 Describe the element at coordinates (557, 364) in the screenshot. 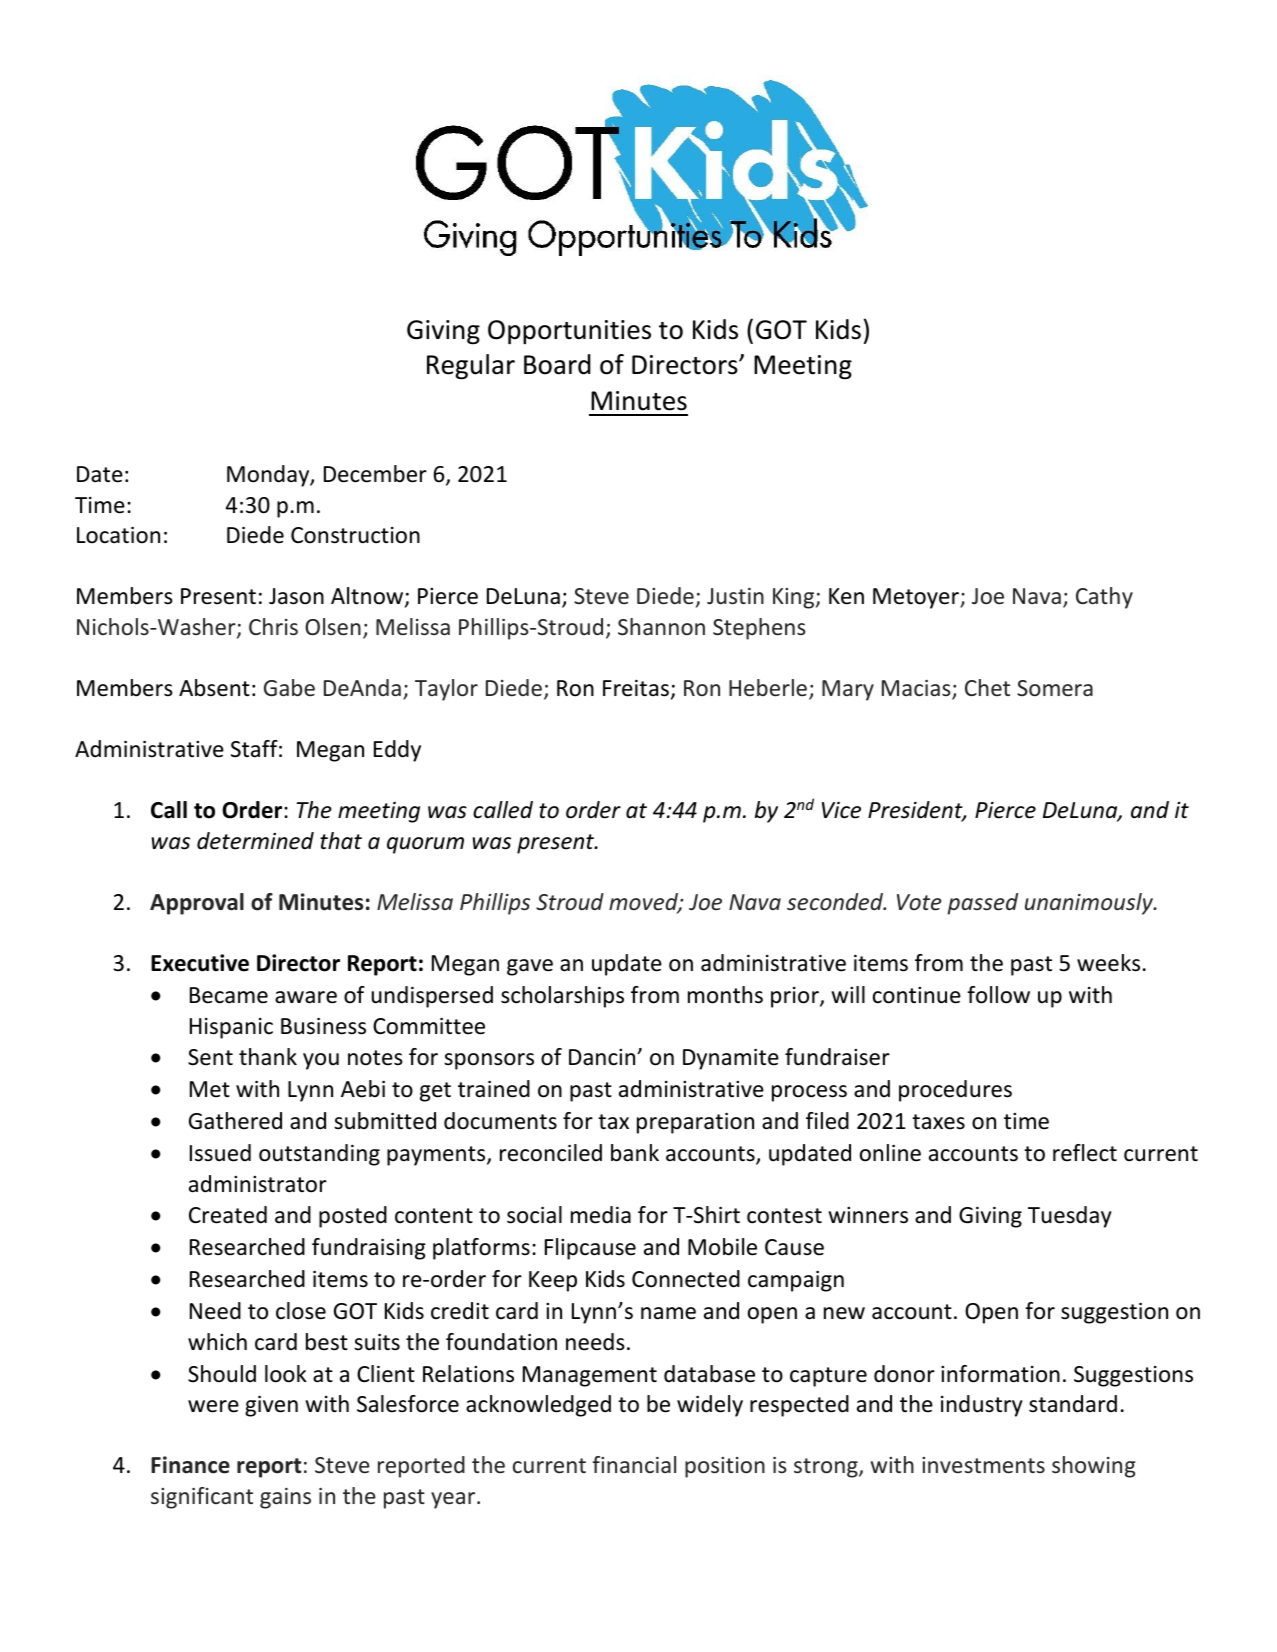

I see `Board` at that location.
